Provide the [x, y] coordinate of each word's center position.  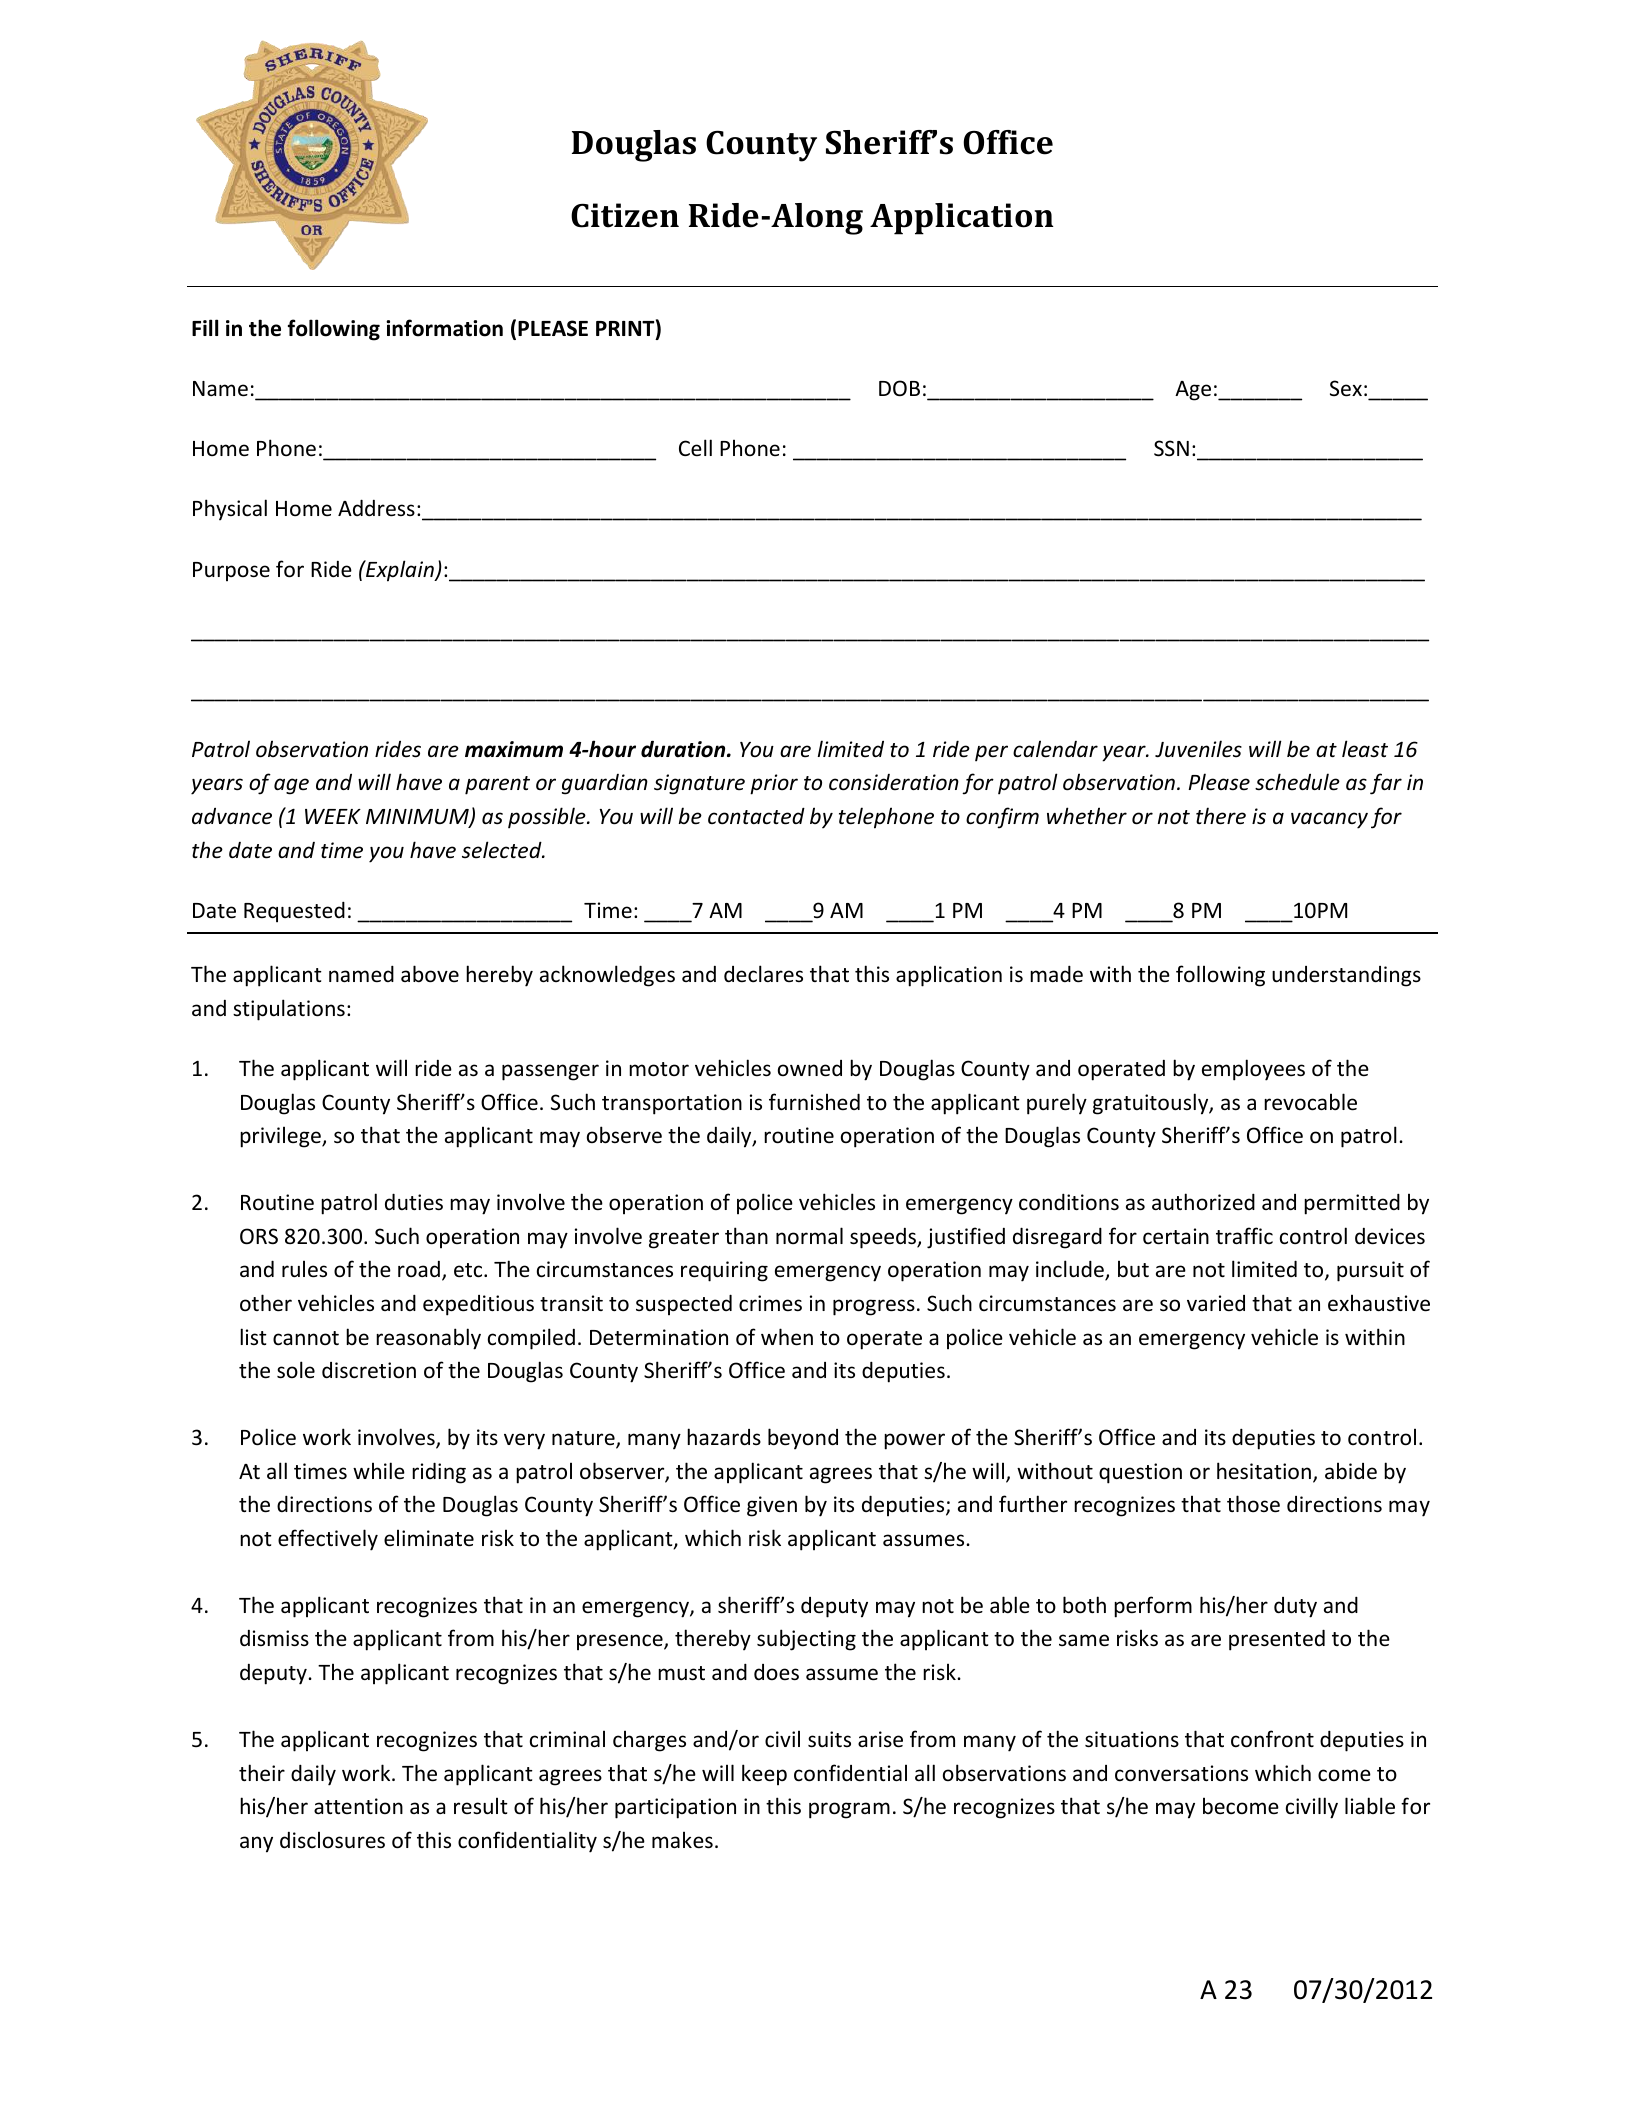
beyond [803, 1439]
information [444, 328]
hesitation [1264, 1471]
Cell [695, 448]
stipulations [289, 1010]
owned [810, 1068]
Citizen [625, 215]
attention [358, 1806]
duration [684, 749]
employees [1253, 1070]
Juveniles [1198, 749]
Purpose [231, 571]
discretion [369, 1370]
